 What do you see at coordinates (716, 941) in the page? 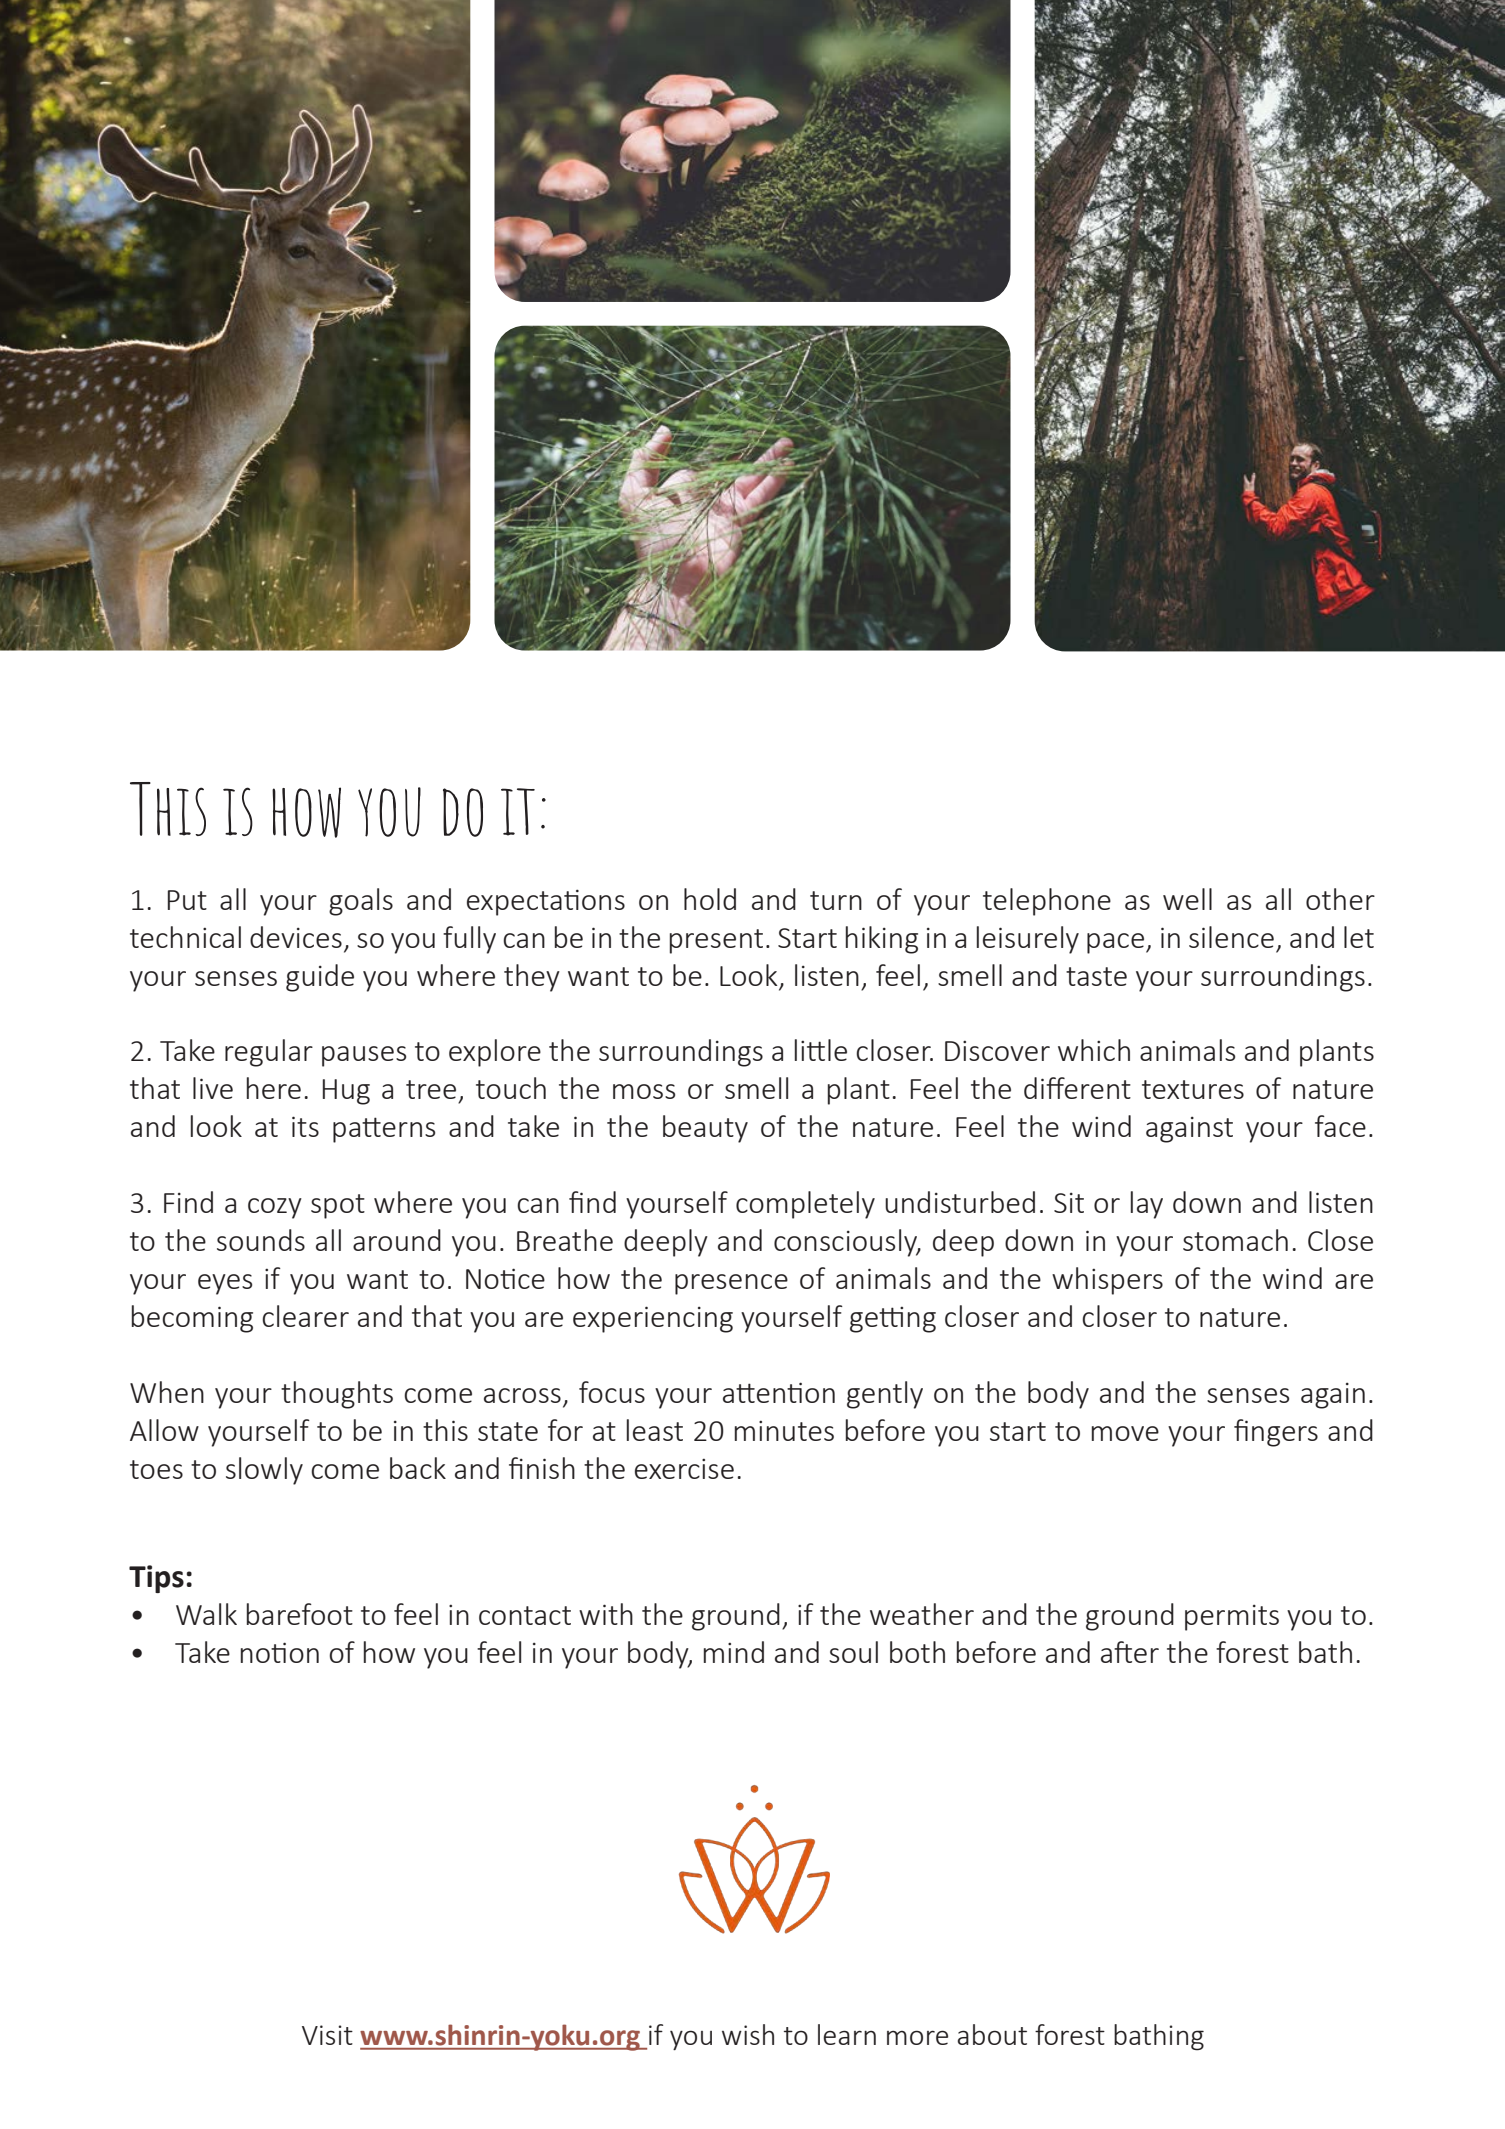
I see `present` at bounding box center [716, 941].
